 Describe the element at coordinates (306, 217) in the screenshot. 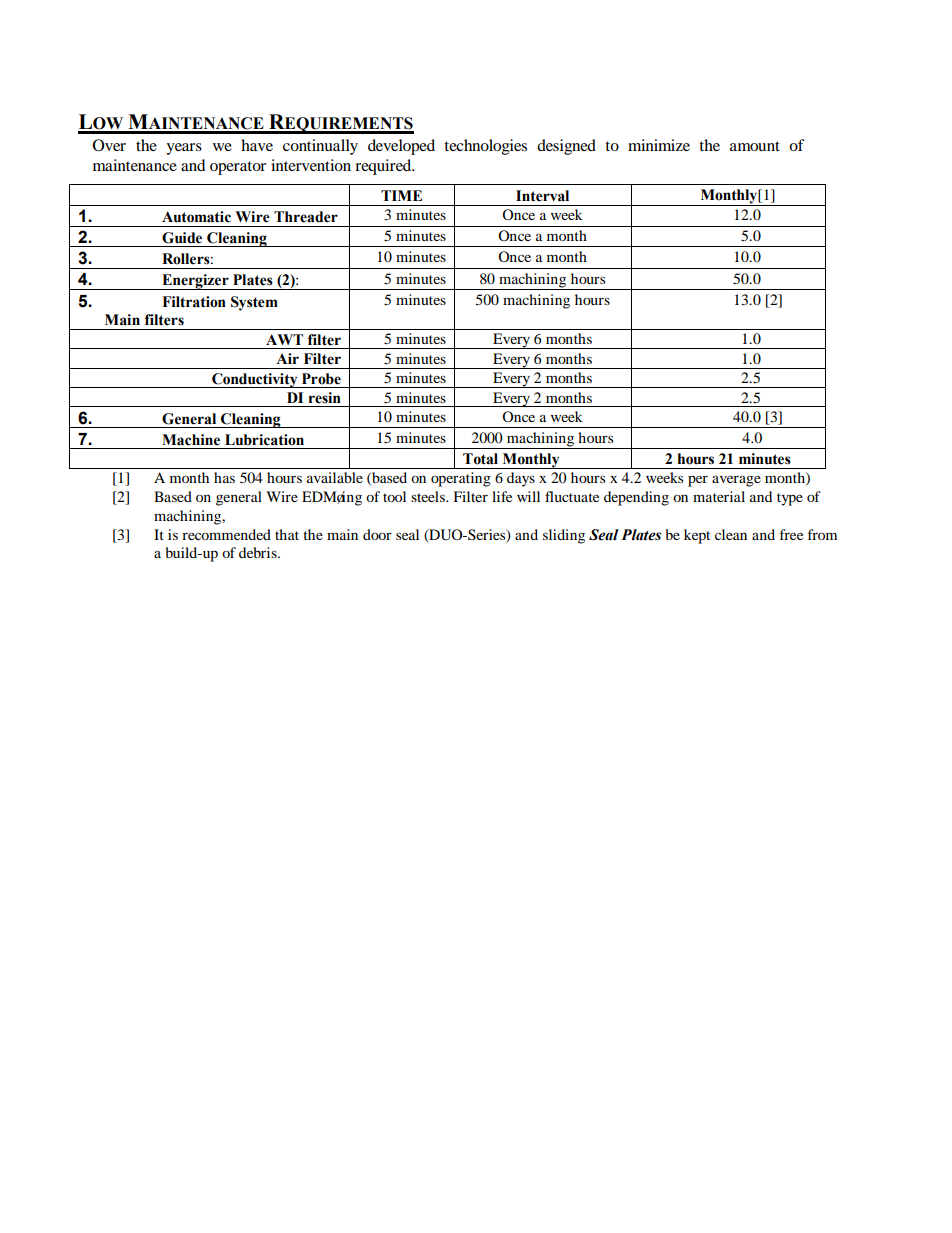

I see `Threader` at that location.
